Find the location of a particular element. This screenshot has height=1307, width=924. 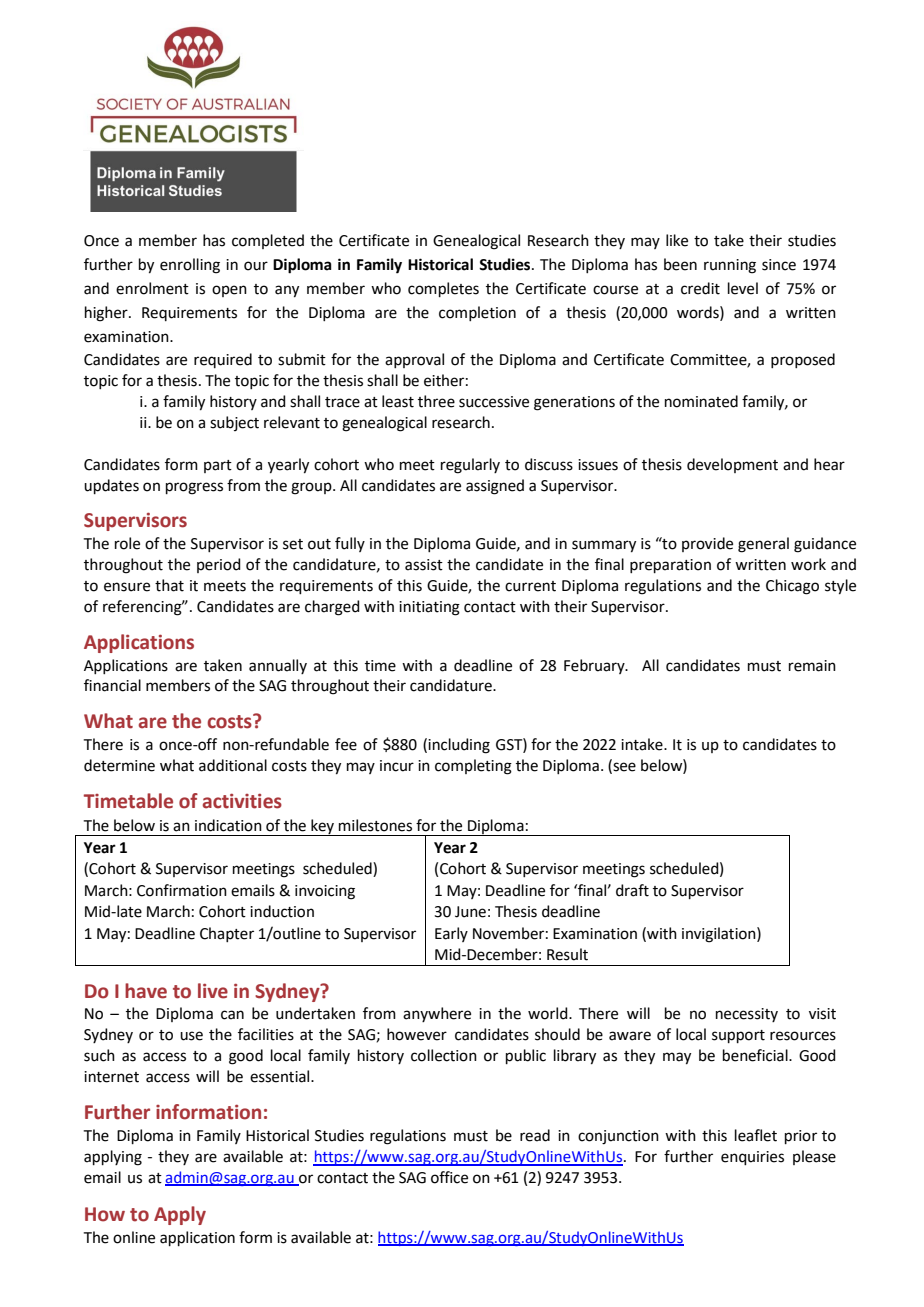

enrolling is located at coordinates (190, 266).
